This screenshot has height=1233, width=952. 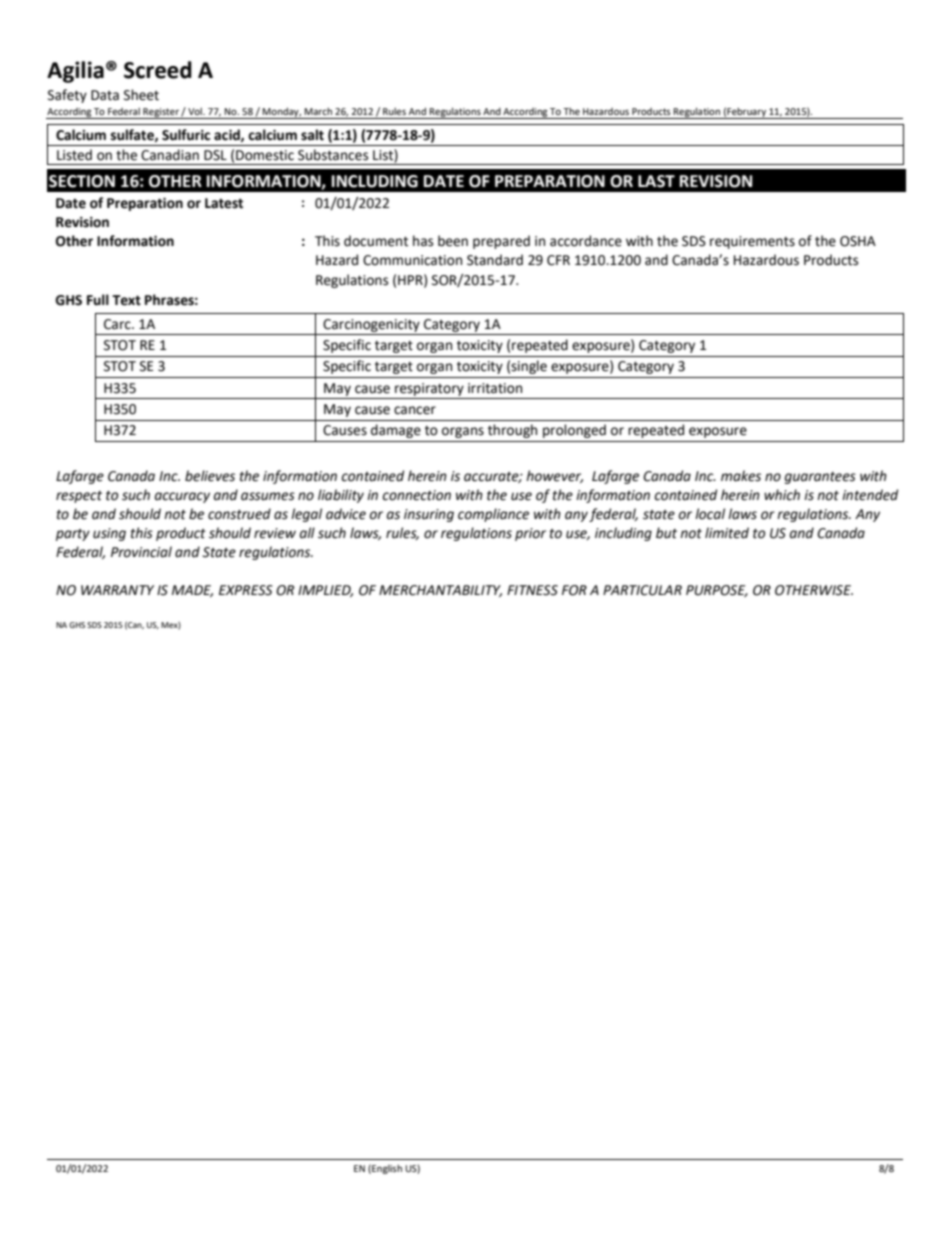 What do you see at coordinates (495, 388) in the screenshot?
I see `irritation` at bounding box center [495, 388].
